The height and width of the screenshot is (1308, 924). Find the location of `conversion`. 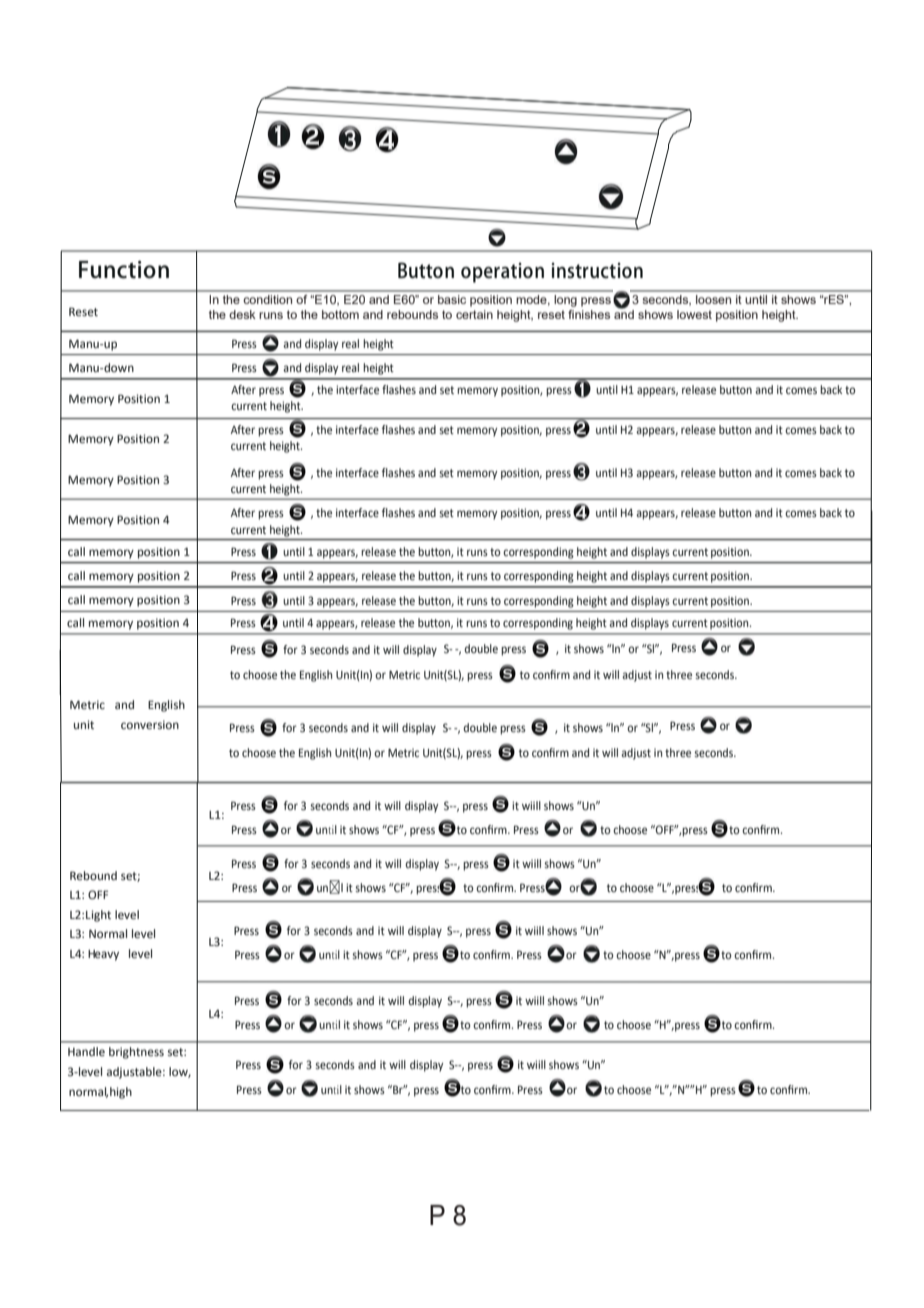

conversion is located at coordinates (150, 725).
